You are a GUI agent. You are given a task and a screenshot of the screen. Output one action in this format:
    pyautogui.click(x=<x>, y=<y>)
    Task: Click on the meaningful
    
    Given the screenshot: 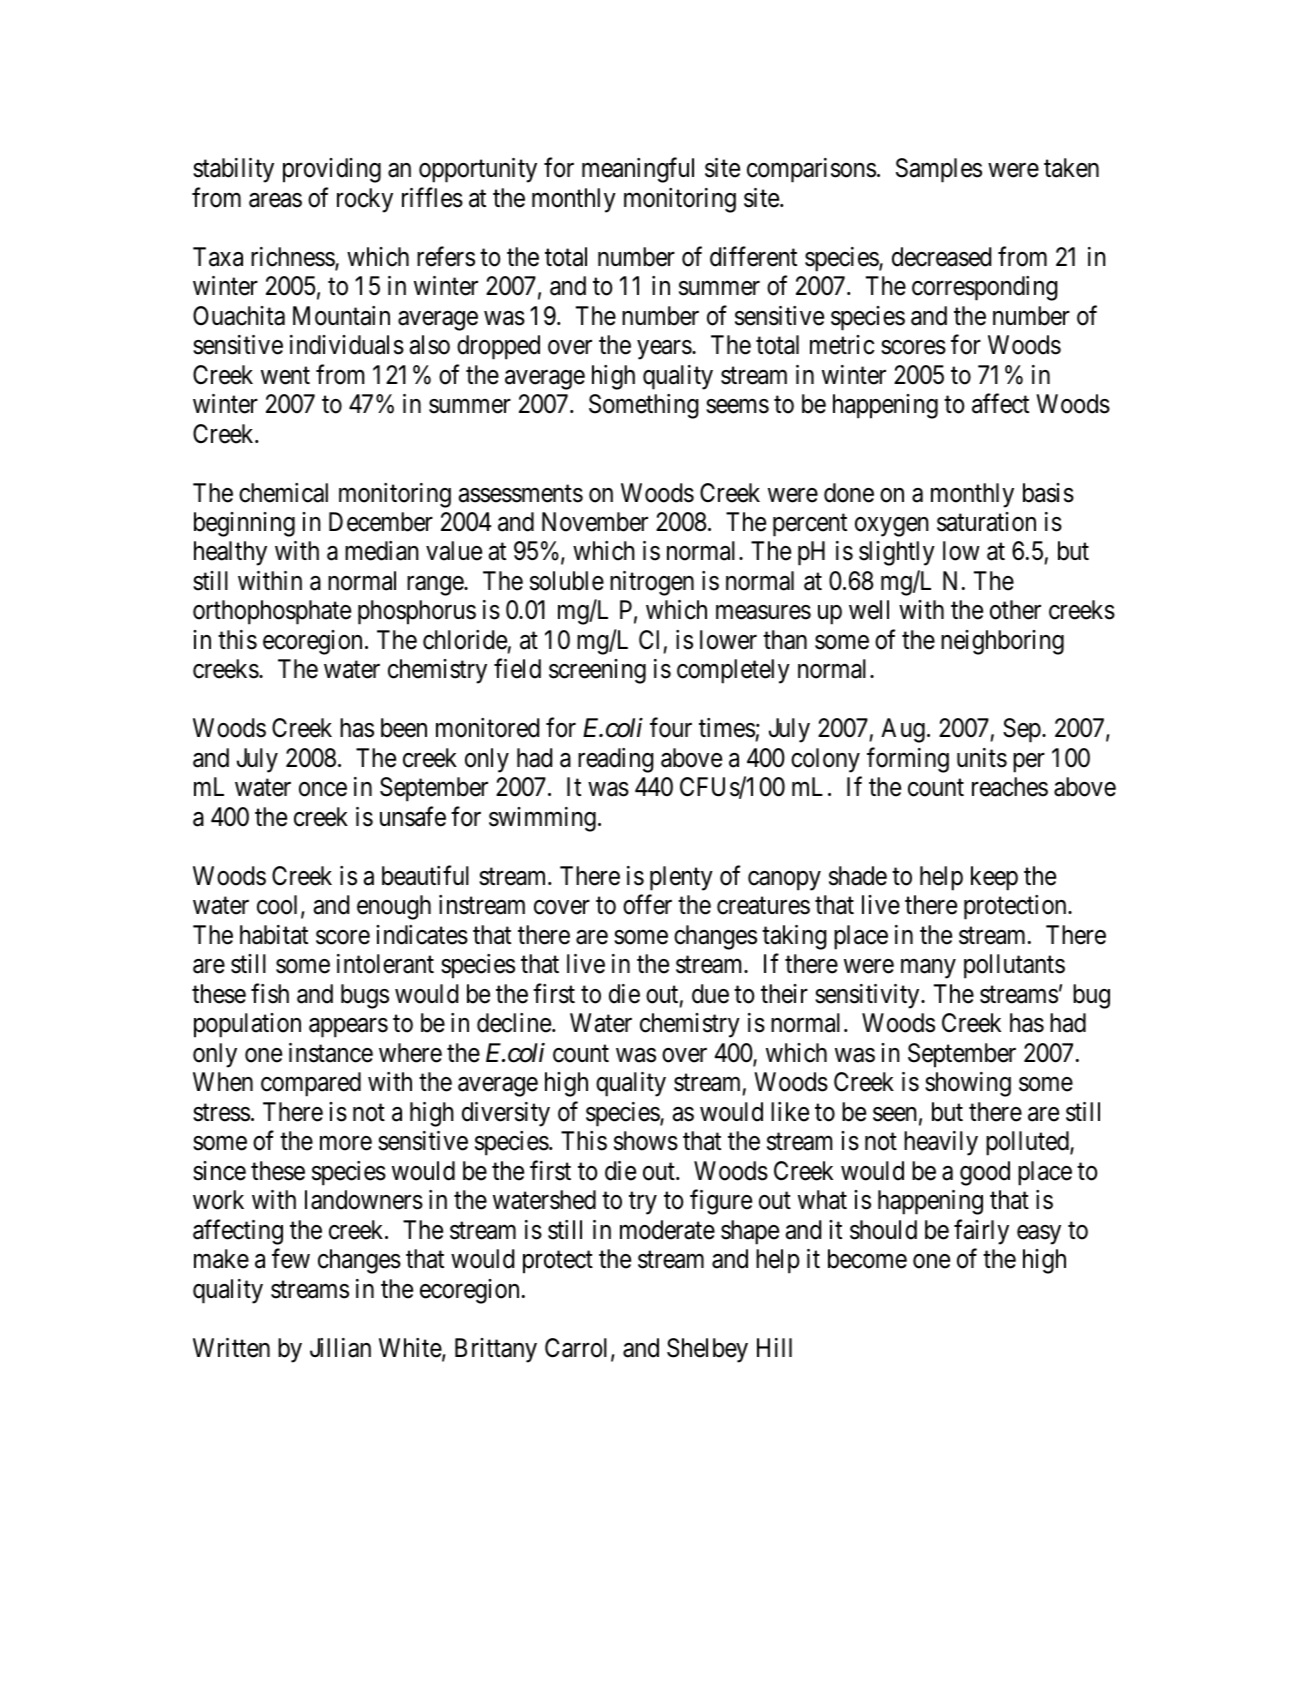 What is the action you would take?
    pyautogui.click(x=638, y=170)
